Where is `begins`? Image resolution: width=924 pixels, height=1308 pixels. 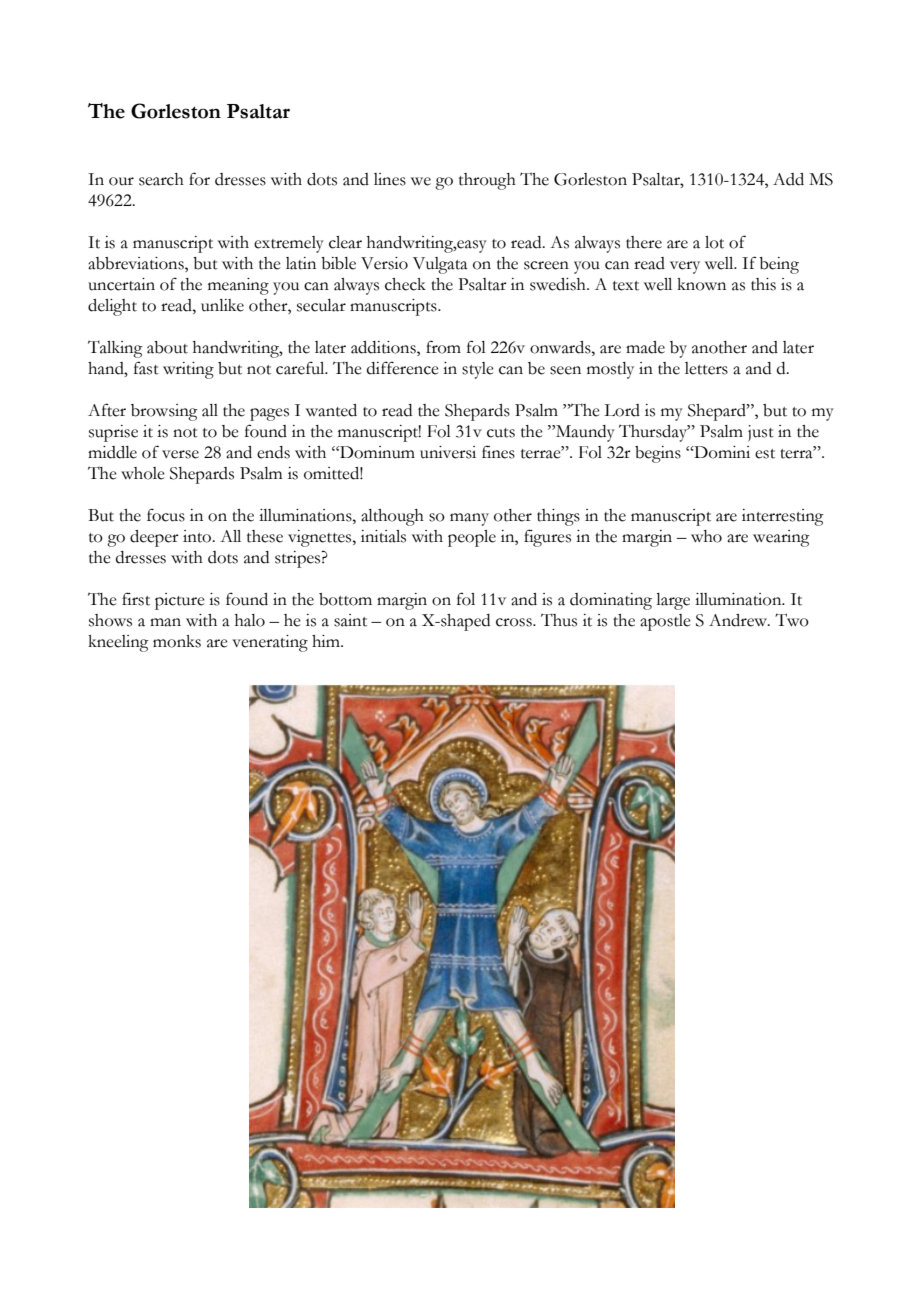
begins is located at coordinates (658, 454).
